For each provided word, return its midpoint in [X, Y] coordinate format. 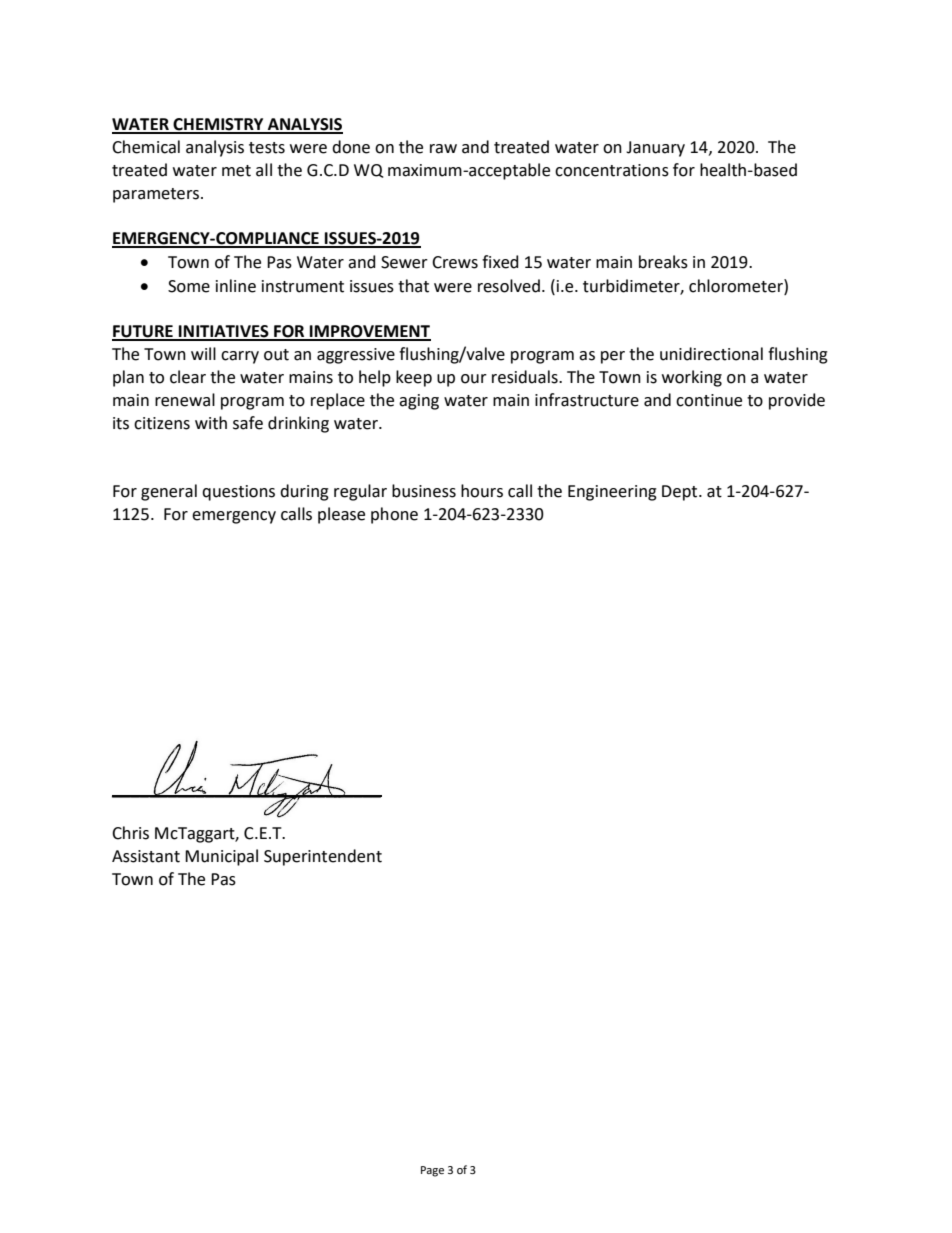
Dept [681, 493]
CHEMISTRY [218, 125]
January [655, 149]
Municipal [221, 857]
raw [443, 149]
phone [394, 515]
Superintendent [323, 857]
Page [432, 1171]
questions [238, 493]
